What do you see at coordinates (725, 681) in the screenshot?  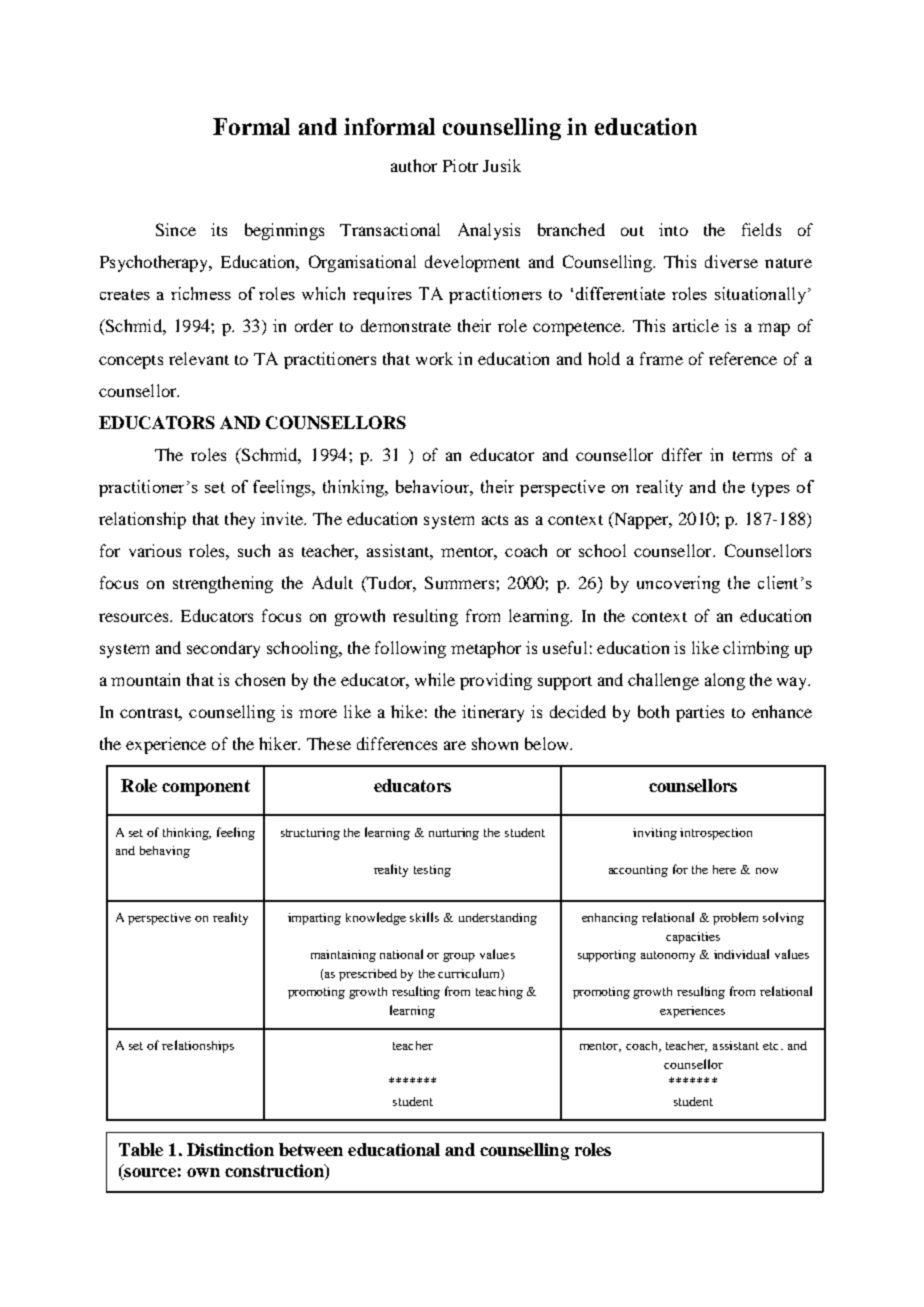 I see `along` at bounding box center [725, 681].
